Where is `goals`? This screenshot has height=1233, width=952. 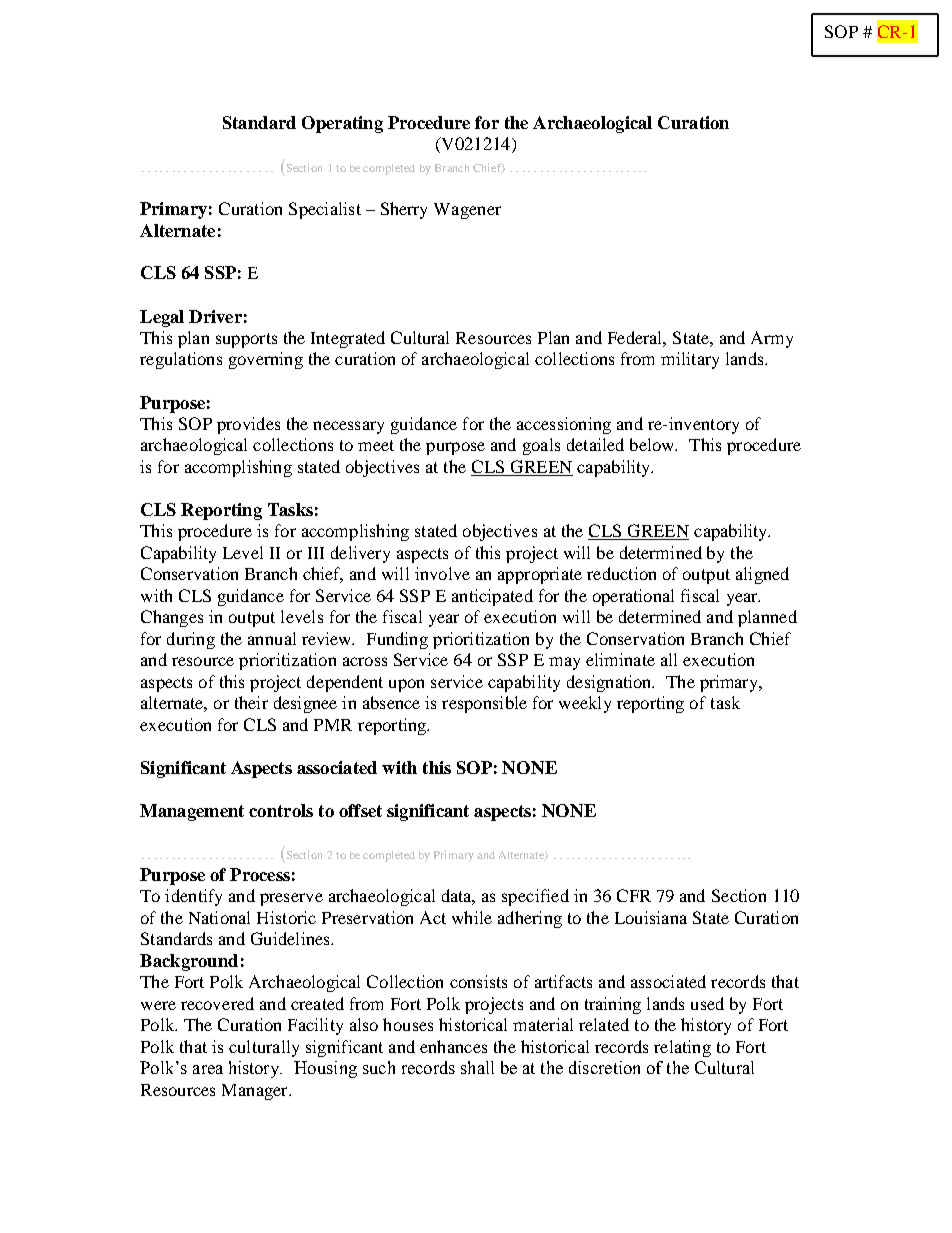
goals is located at coordinates (541, 446).
